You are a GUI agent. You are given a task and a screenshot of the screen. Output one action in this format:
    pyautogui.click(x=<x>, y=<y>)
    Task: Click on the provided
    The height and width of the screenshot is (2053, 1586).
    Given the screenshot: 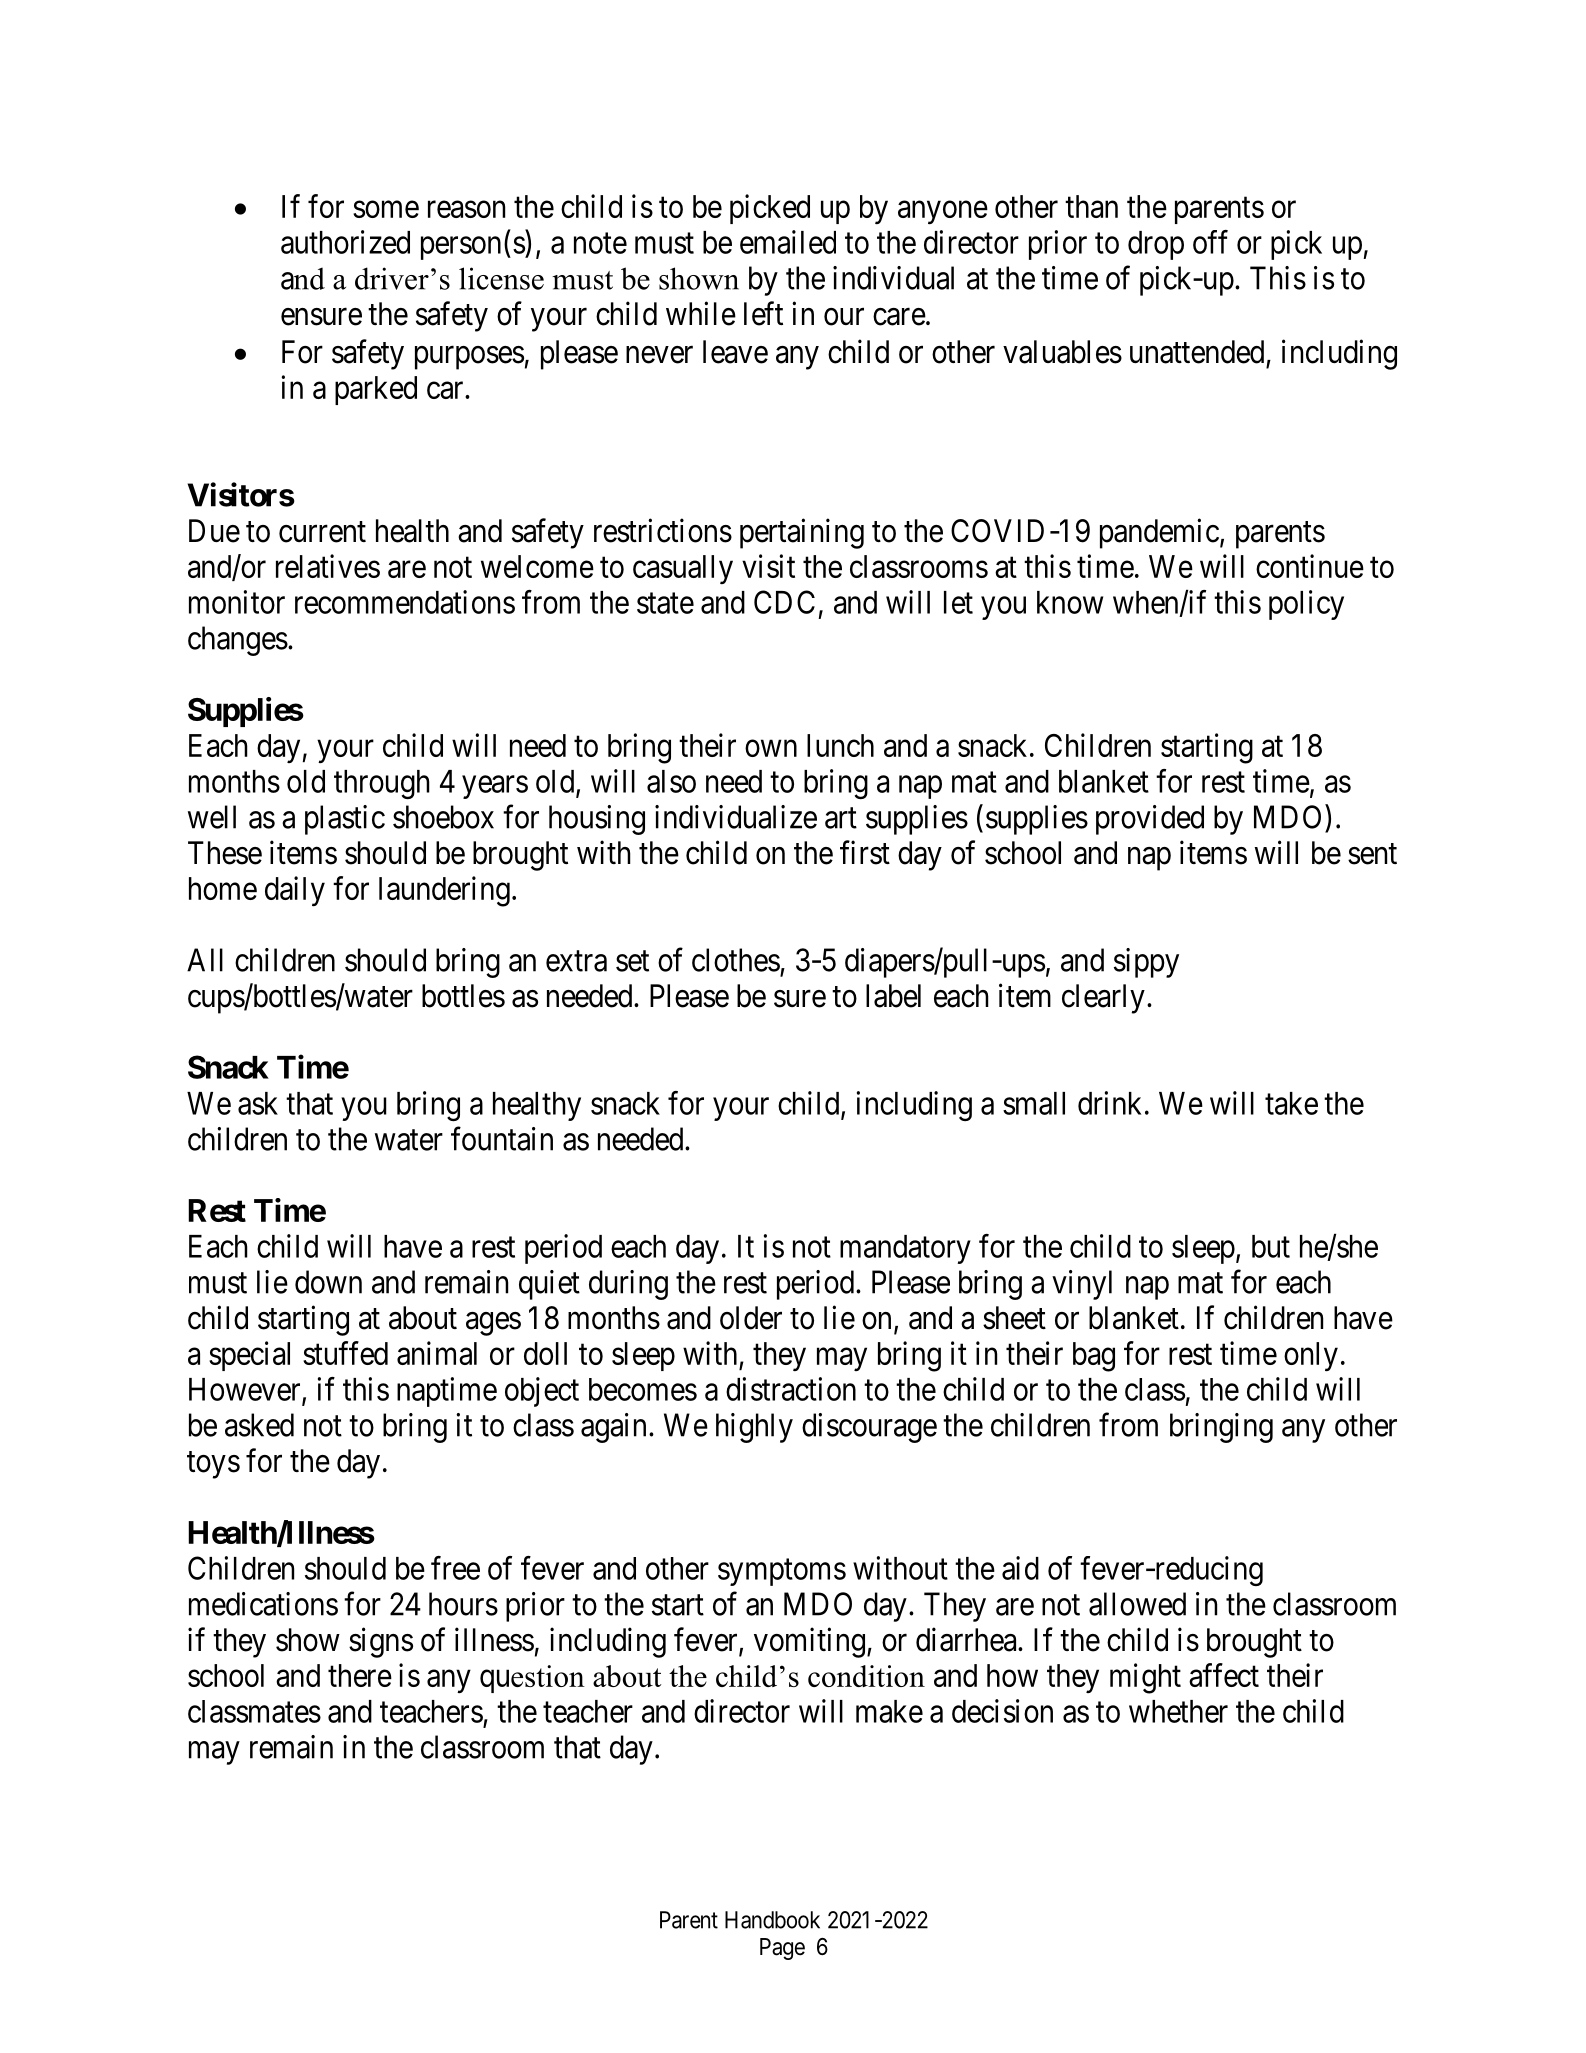 What is the action you would take?
    pyautogui.click(x=1150, y=820)
